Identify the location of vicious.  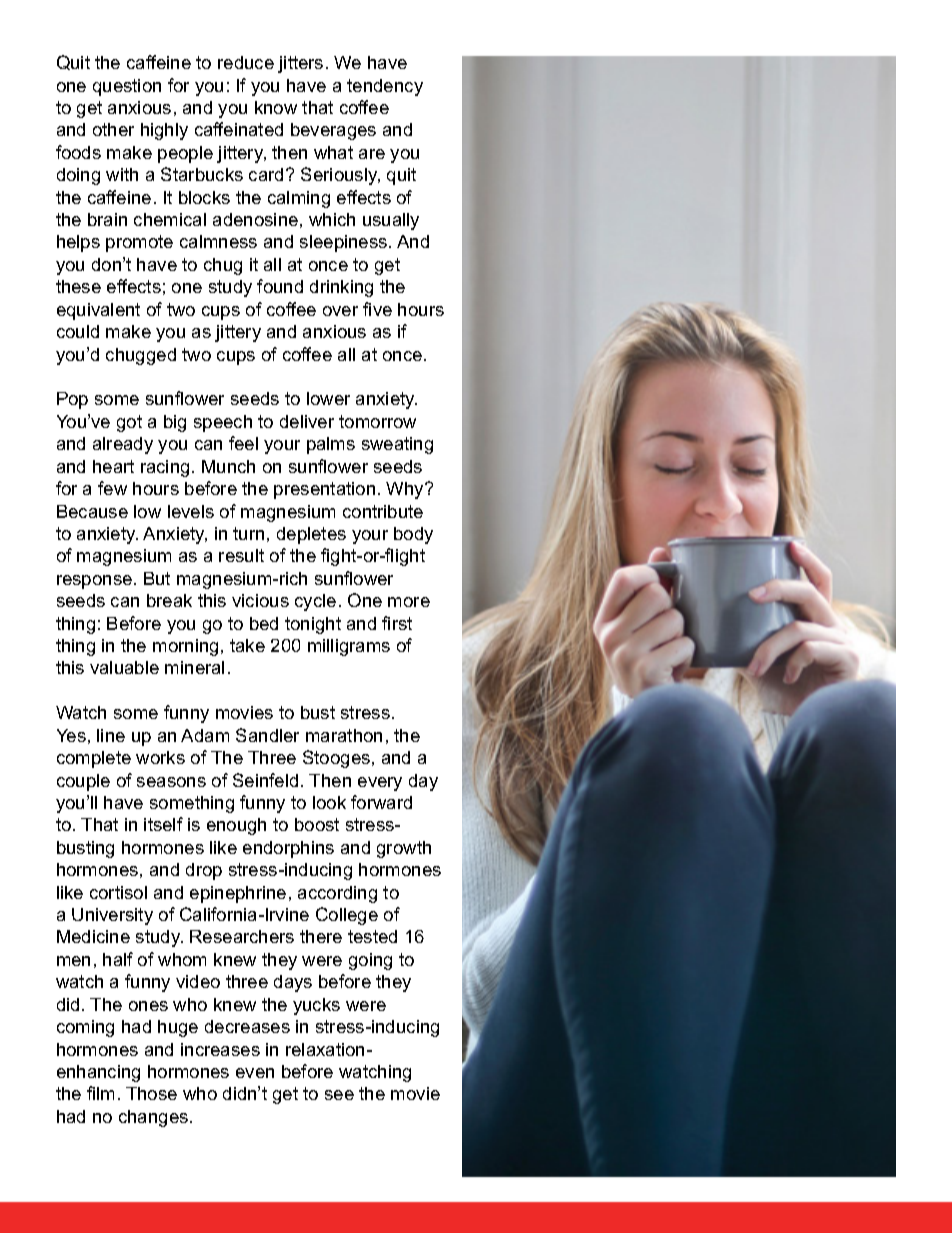
(260, 600).
